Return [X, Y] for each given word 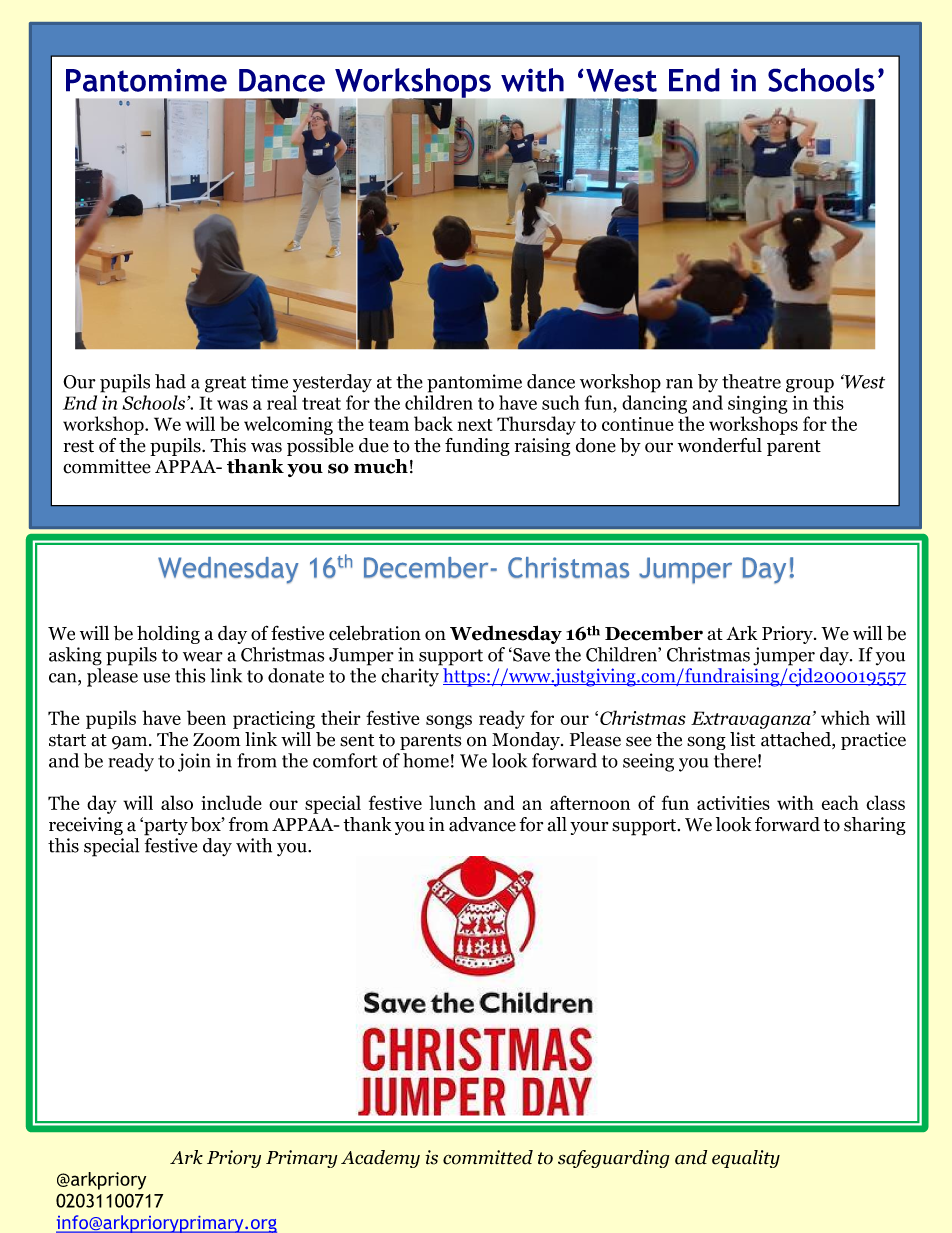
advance [482, 824]
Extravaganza [750, 720]
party [165, 826]
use [156, 678]
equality [746, 1159]
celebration [375, 633]
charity [410, 677]
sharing [875, 826]
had [170, 381]
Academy [380, 1159]
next [475, 425]
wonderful [720, 445]
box [207, 824]
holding [168, 634]
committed [488, 1157]
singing [758, 404]
